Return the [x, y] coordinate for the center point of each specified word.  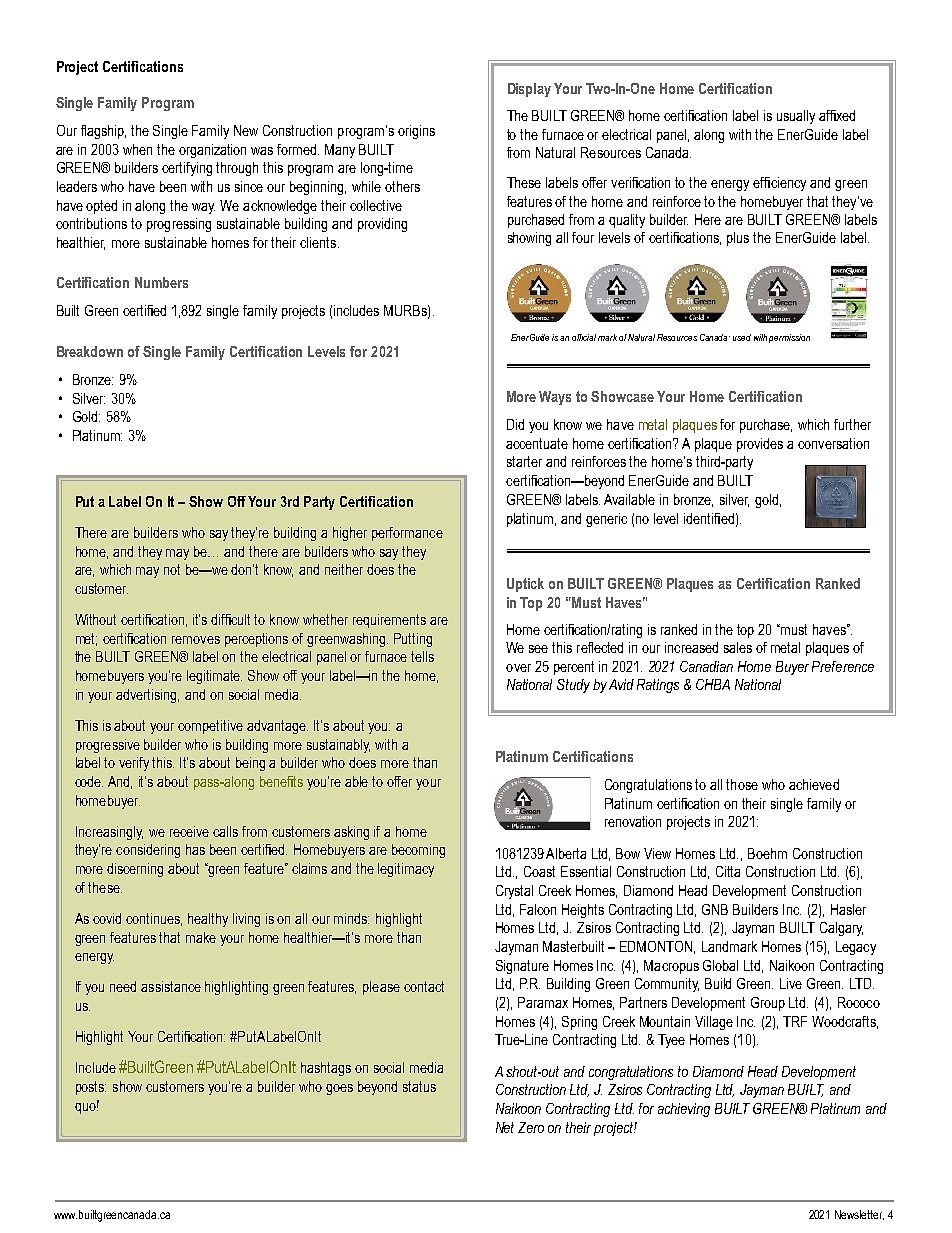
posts [91, 1088]
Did [515, 424]
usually [796, 117]
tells [422, 656]
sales [738, 647]
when [137, 149]
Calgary [841, 929]
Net [505, 1127]
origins [416, 132]
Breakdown [90, 351]
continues [154, 919]
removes [196, 640]
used [742, 337]
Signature [522, 967]
